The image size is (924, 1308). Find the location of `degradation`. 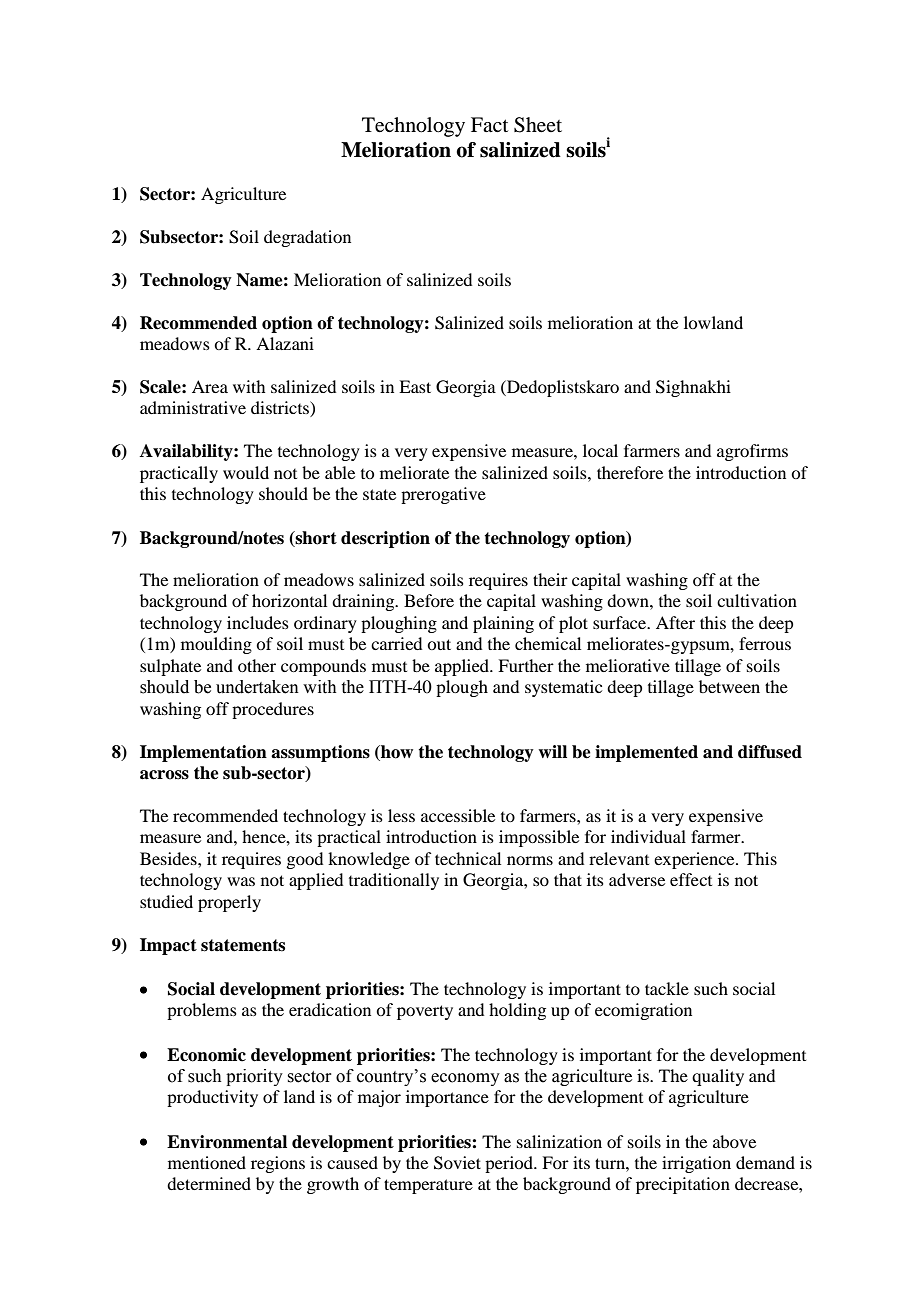

degradation is located at coordinates (307, 238).
